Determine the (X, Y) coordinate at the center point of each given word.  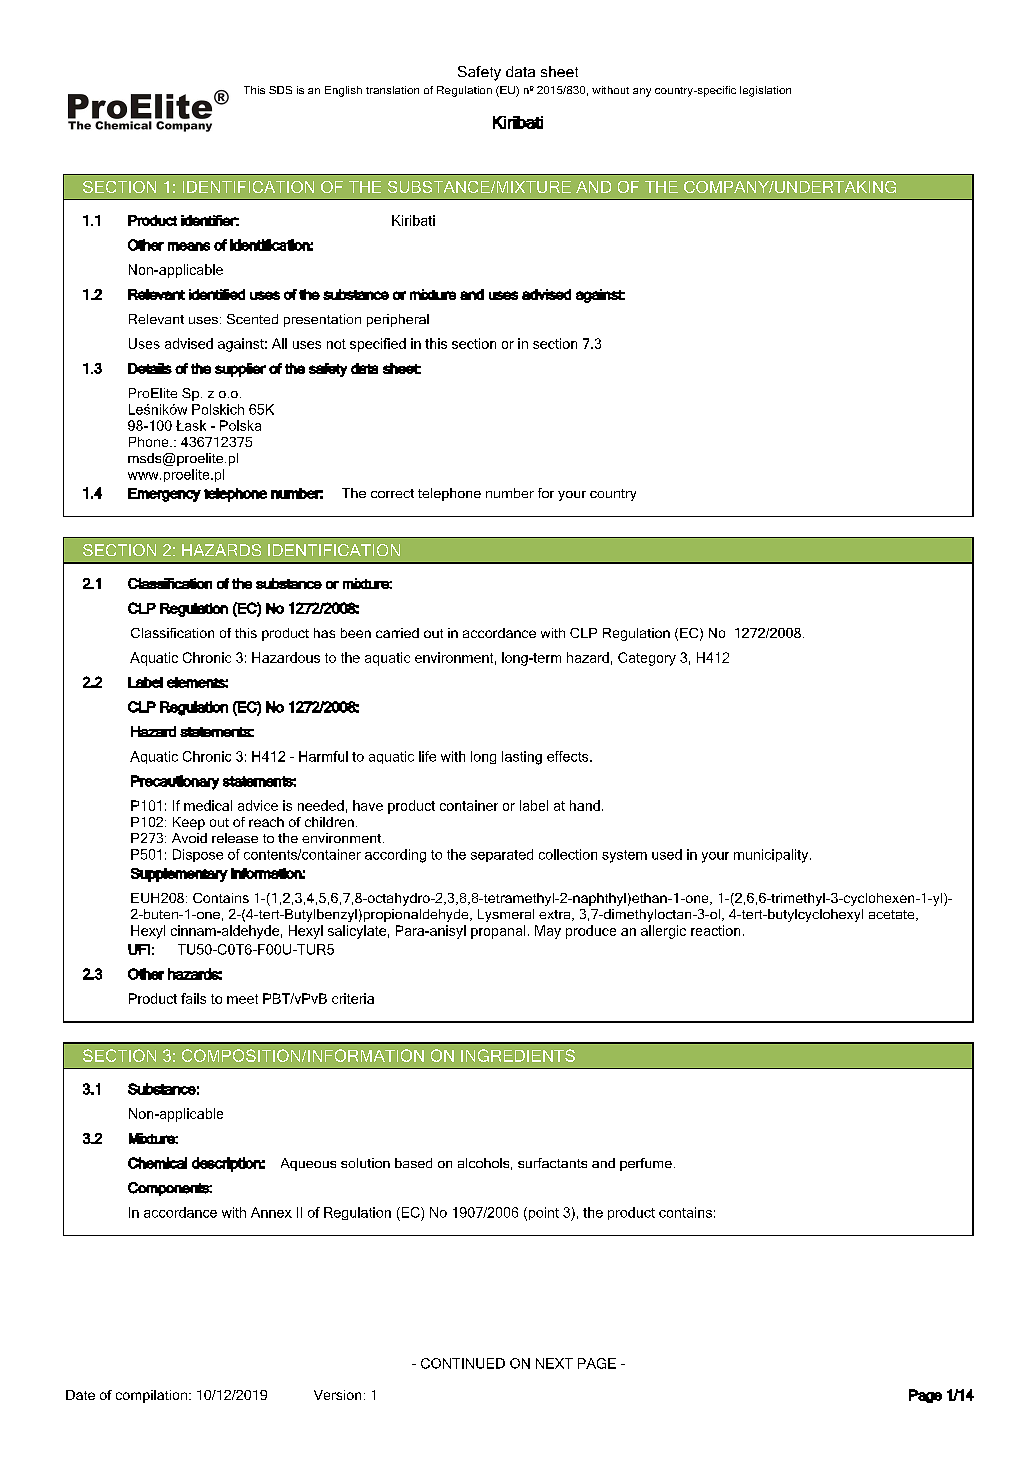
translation (392, 90)
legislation (765, 91)
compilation (151, 1396)
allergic (663, 932)
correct (392, 493)
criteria (353, 998)
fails (193, 998)
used (667, 854)
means (189, 246)
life (427, 756)
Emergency (164, 495)
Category (647, 659)
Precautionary (175, 782)
